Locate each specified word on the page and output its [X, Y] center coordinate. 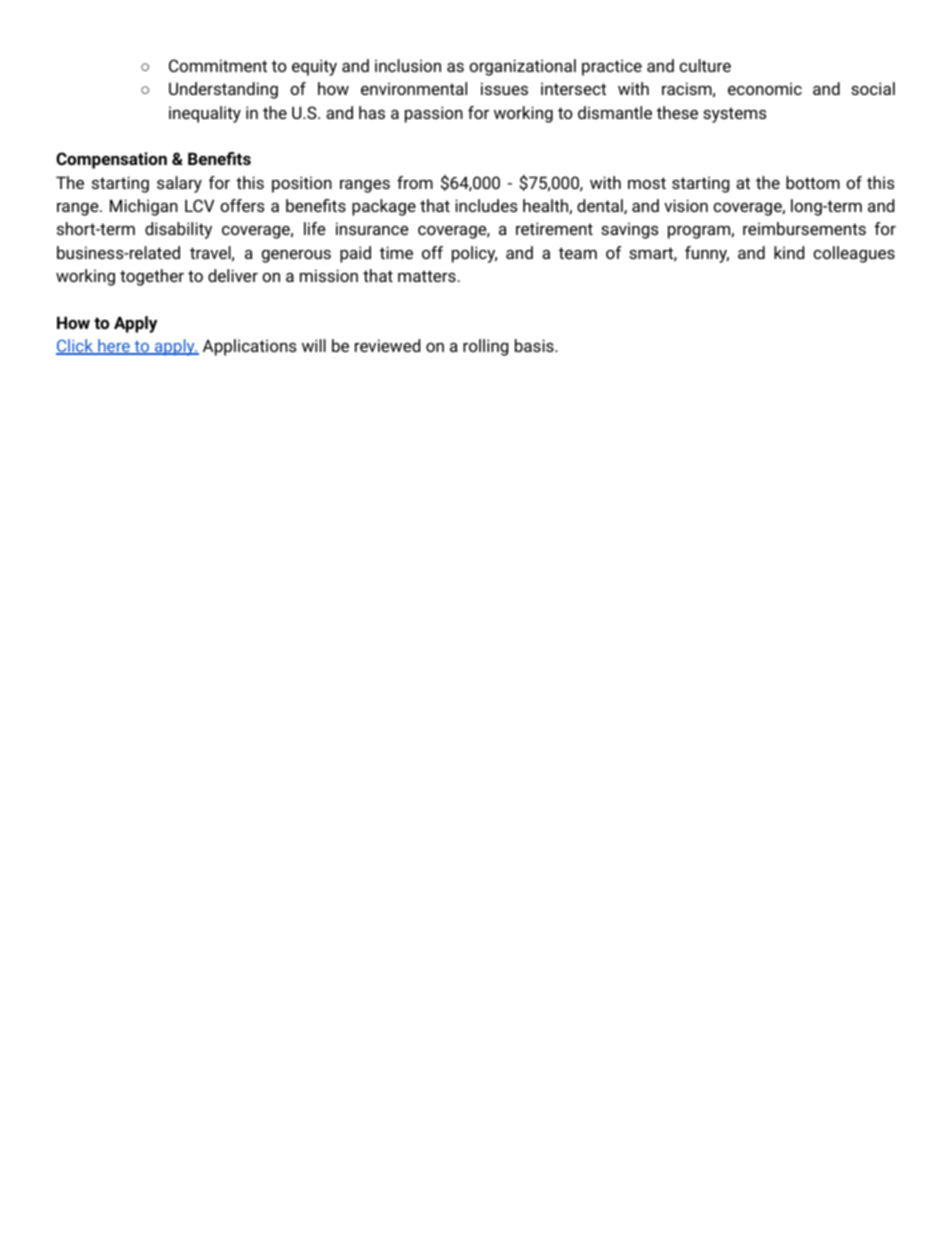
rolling [486, 347]
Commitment [218, 65]
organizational [522, 67]
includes [486, 205]
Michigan [144, 207]
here [114, 347]
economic [765, 88]
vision [686, 205]
